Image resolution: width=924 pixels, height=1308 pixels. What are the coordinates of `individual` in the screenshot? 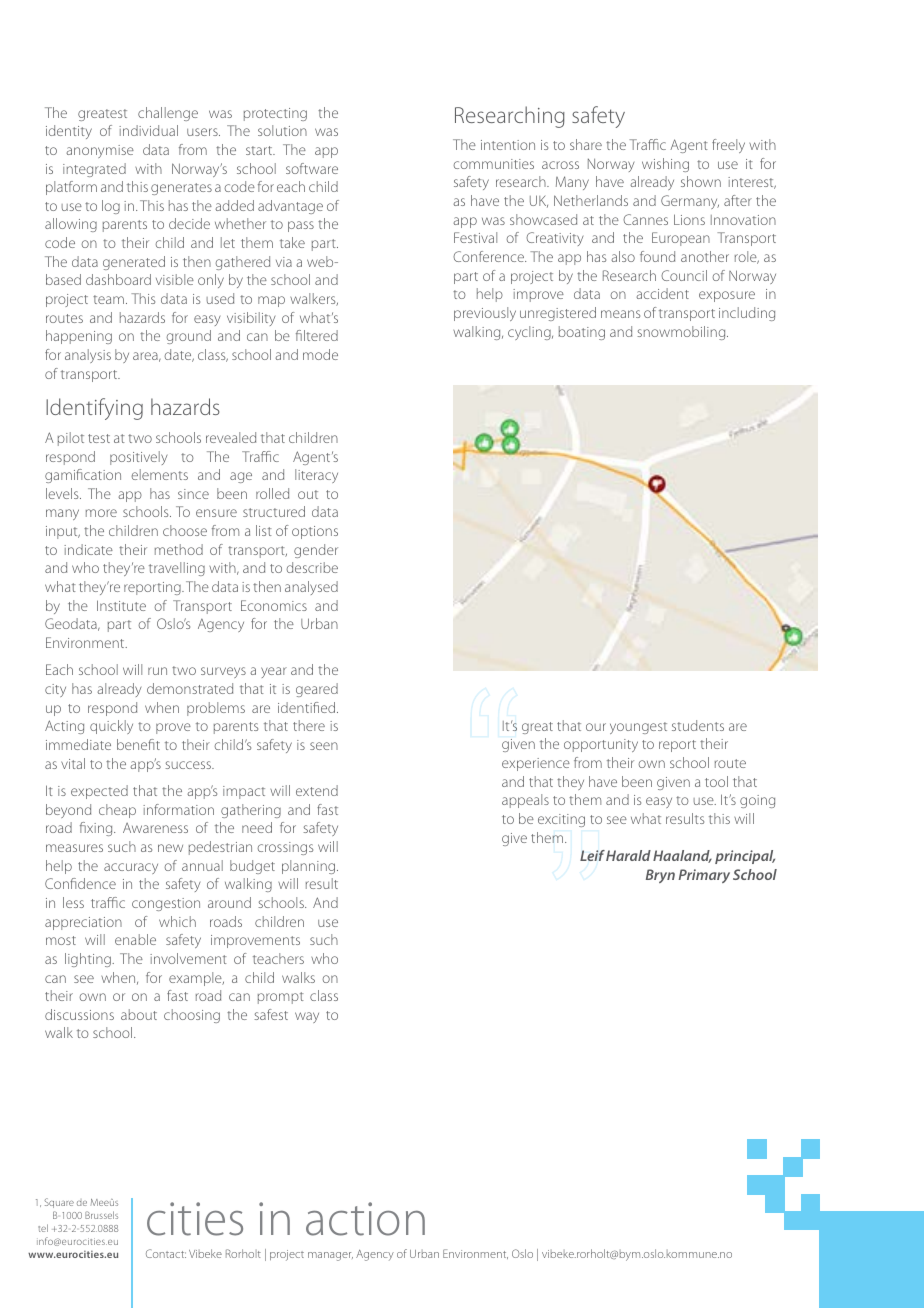 It's located at (148, 130).
